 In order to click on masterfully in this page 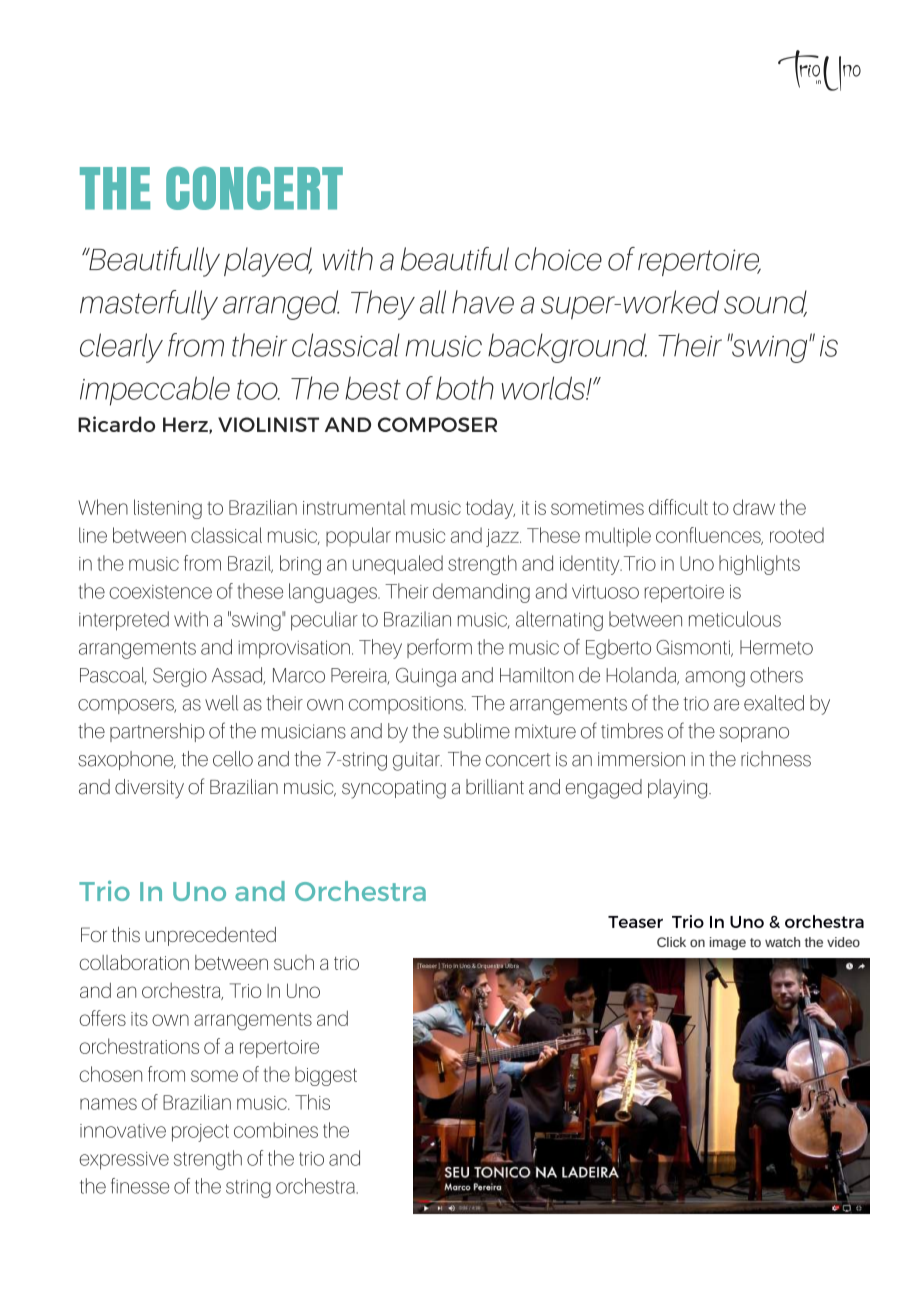, I will do `click(149, 305)`.
